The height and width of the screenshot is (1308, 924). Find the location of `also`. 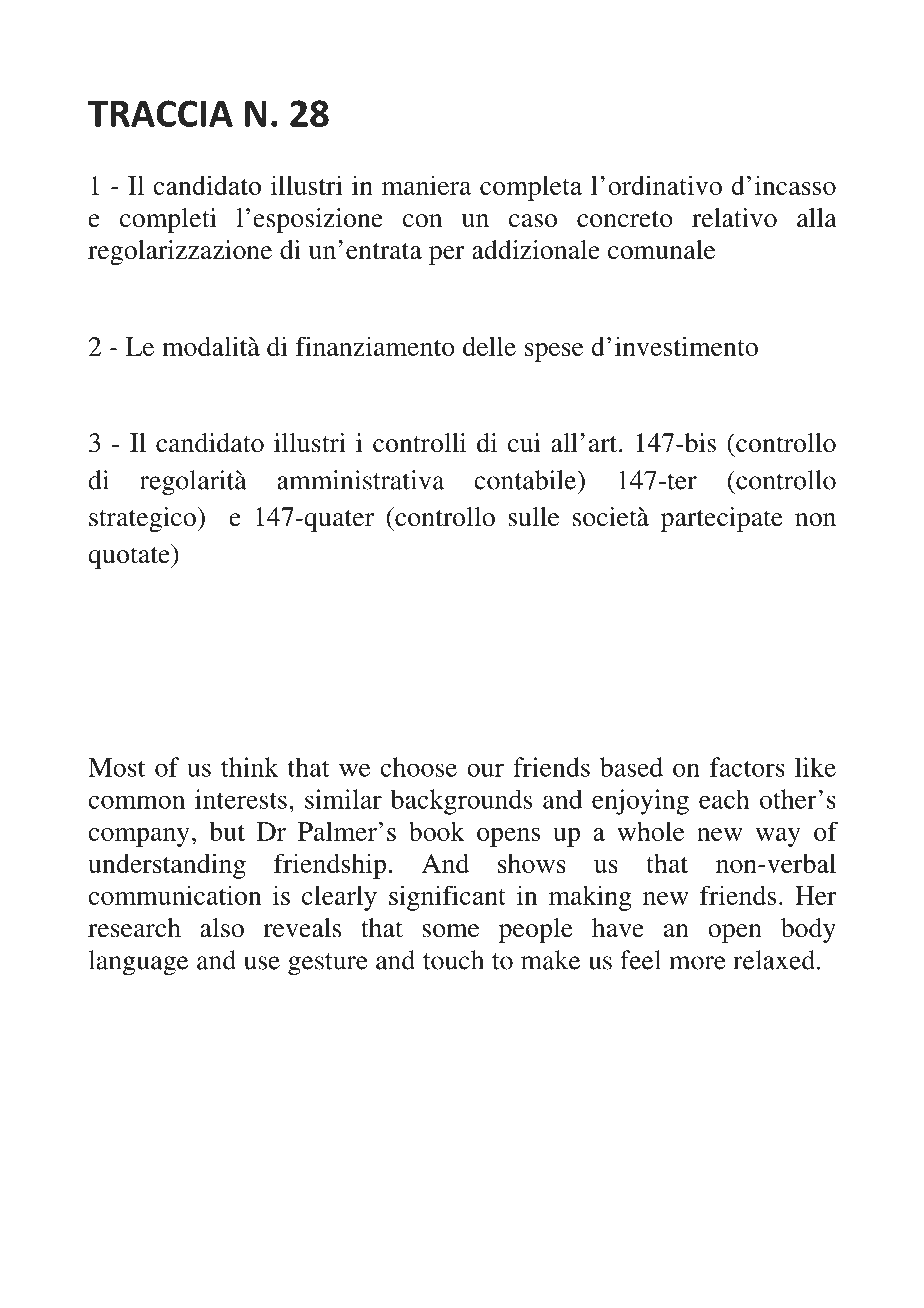

also is located at coordinates (222, 928).
